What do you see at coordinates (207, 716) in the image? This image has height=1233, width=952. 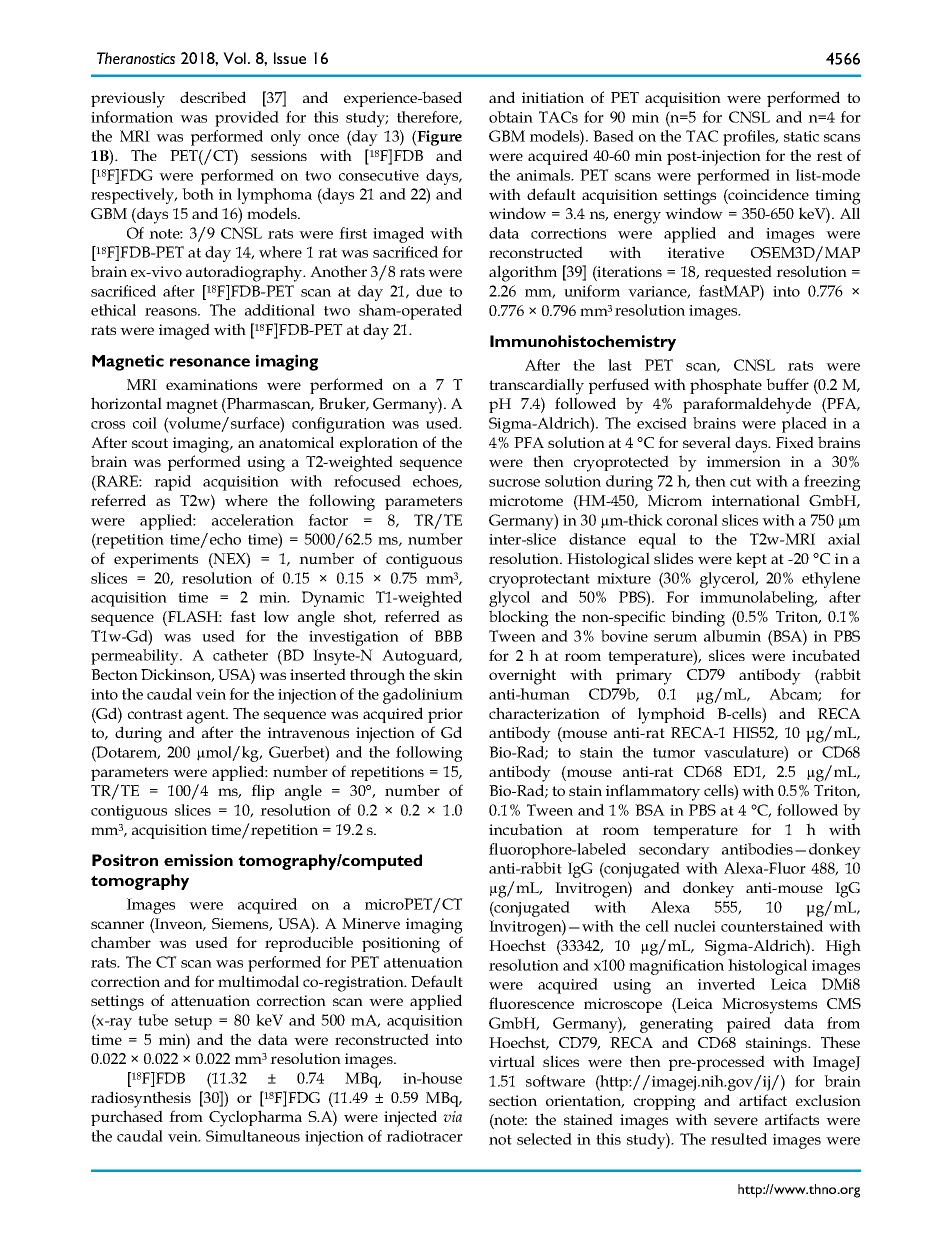 I see `agent` at bounding box center [207, 716].
